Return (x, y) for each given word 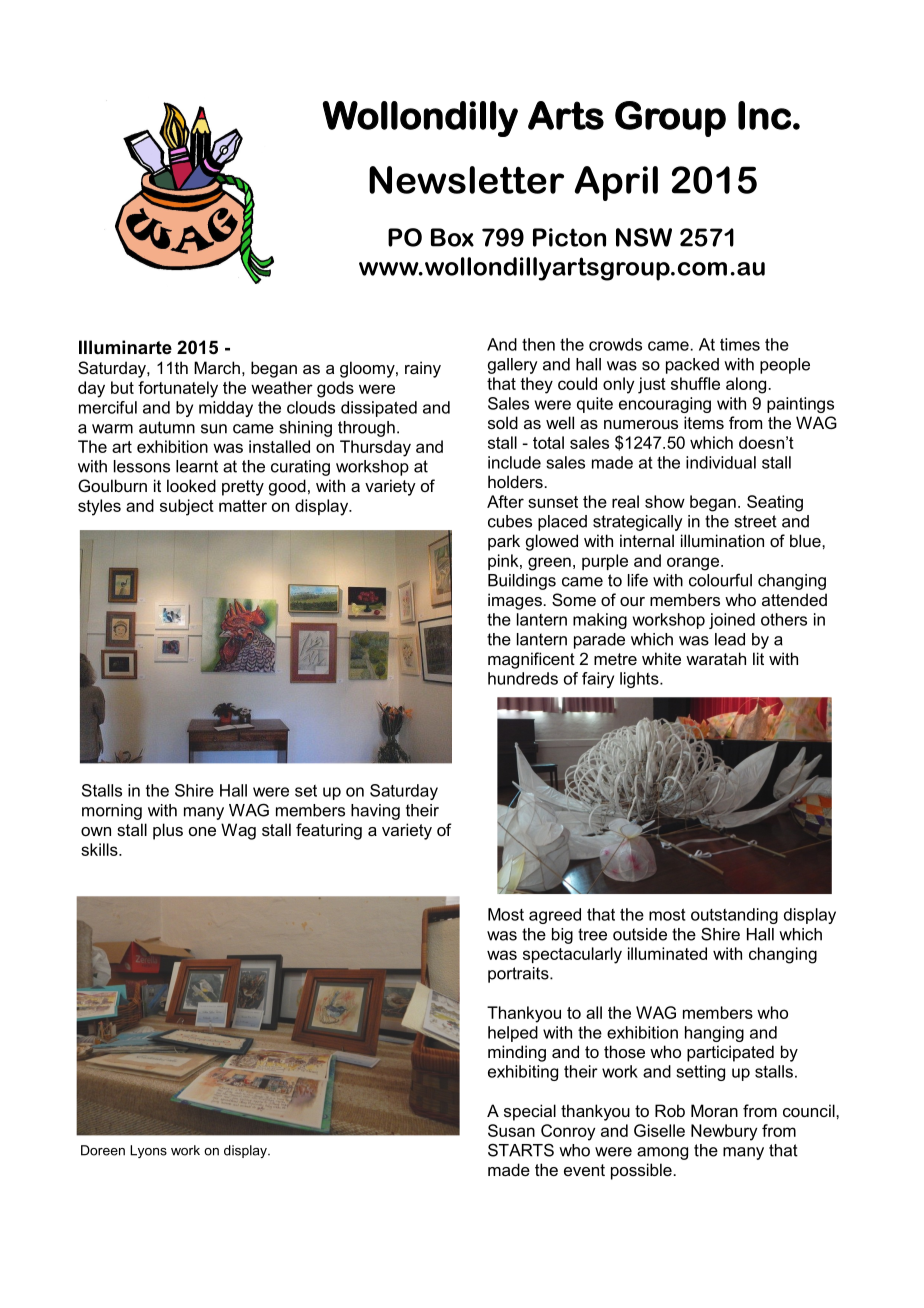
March (217, 367)
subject (187, 507)
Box (452, 237)
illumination (722, 540)
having (375, 812)
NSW (644, 237)
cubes (510, 521)
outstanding (734, 916)
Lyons (148, 1151)
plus (168, 831)
